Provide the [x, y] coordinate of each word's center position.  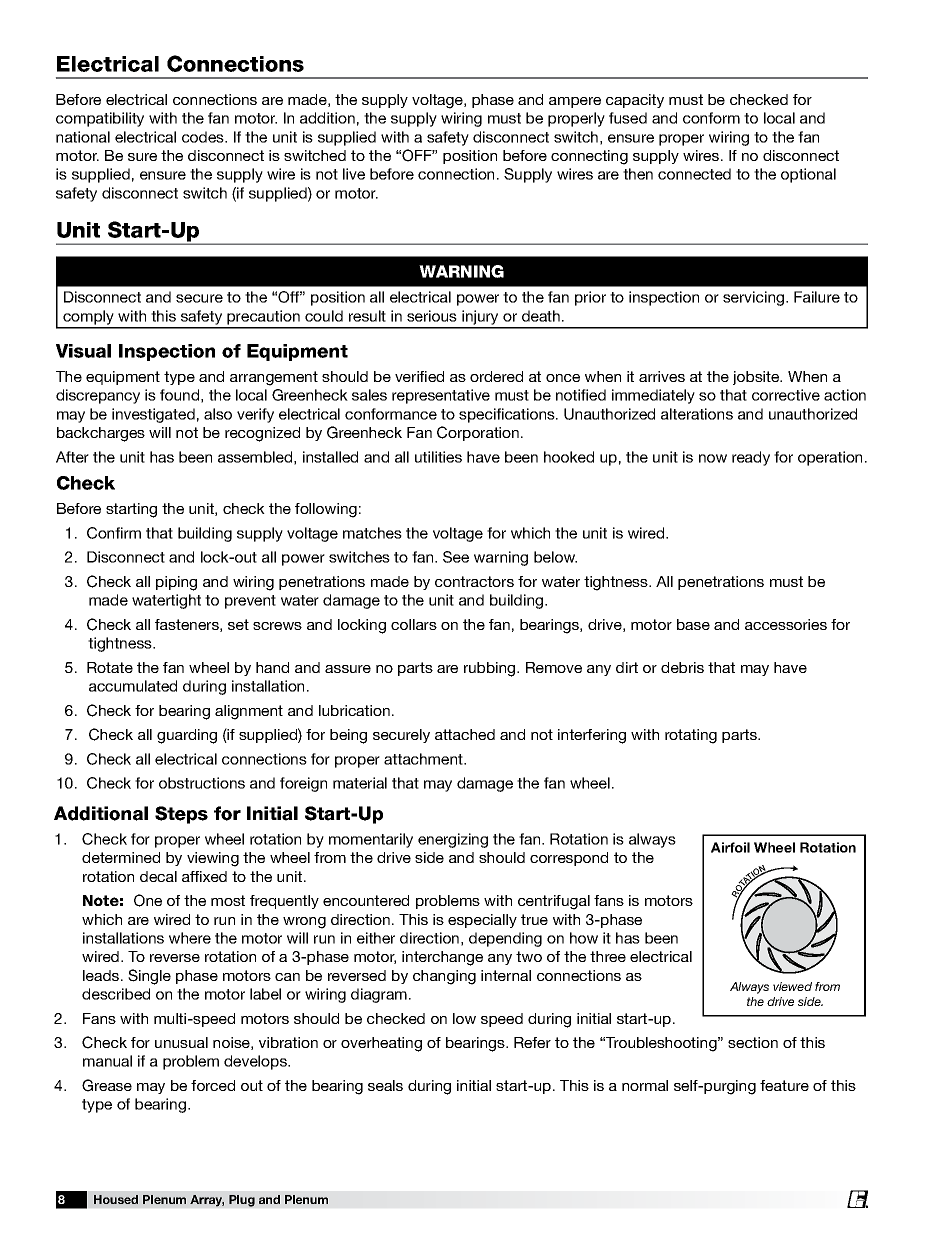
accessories [786, 624]
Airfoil [730, 847]
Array [207, 1201]
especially [482, 921]
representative [441, 396]
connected [694, 174]
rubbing [491, 669]
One [148, 900]
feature [784, 1085]
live [354, 174]
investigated [153, 415]
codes [204, 137]
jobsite [757, 378]
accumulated [133, 686]
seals [385, 1085]
